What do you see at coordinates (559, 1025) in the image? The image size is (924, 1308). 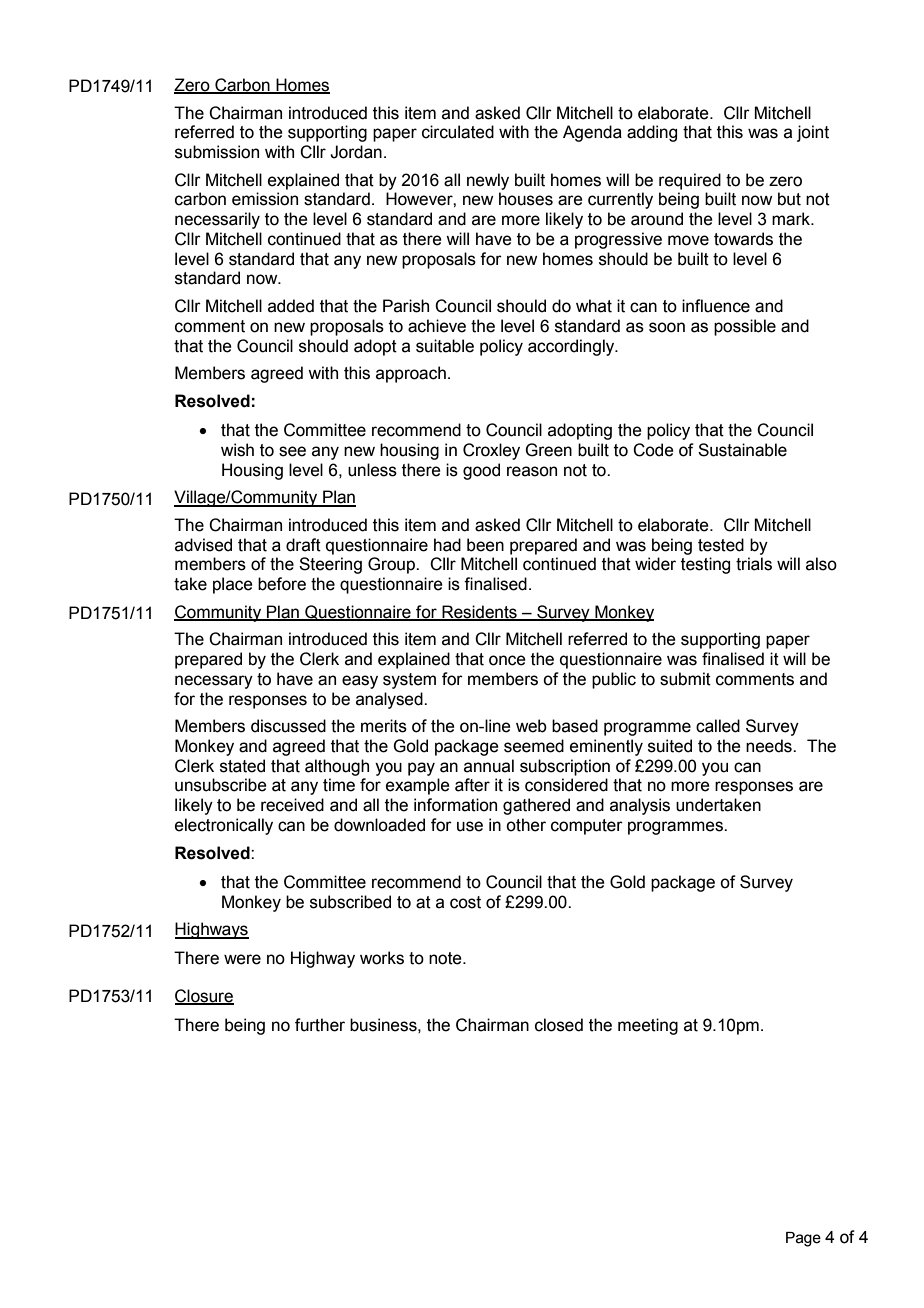 I see `closed` at bounding box center [559, 1025].
